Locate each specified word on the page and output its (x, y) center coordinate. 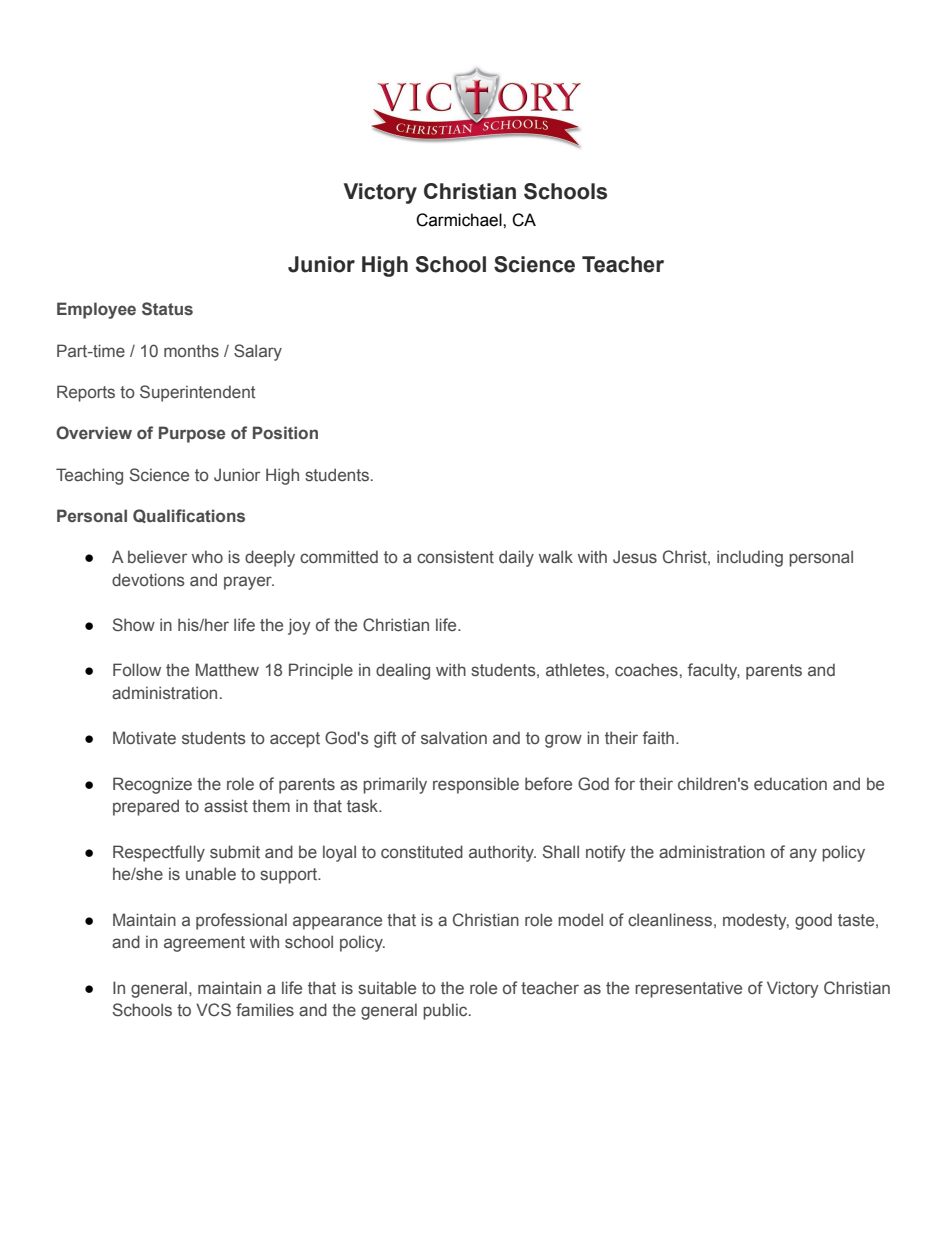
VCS (213, 1010)
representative (688, 989)
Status (167, 309)
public (446, 1011)
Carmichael (460, 220)
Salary (258, 352)
